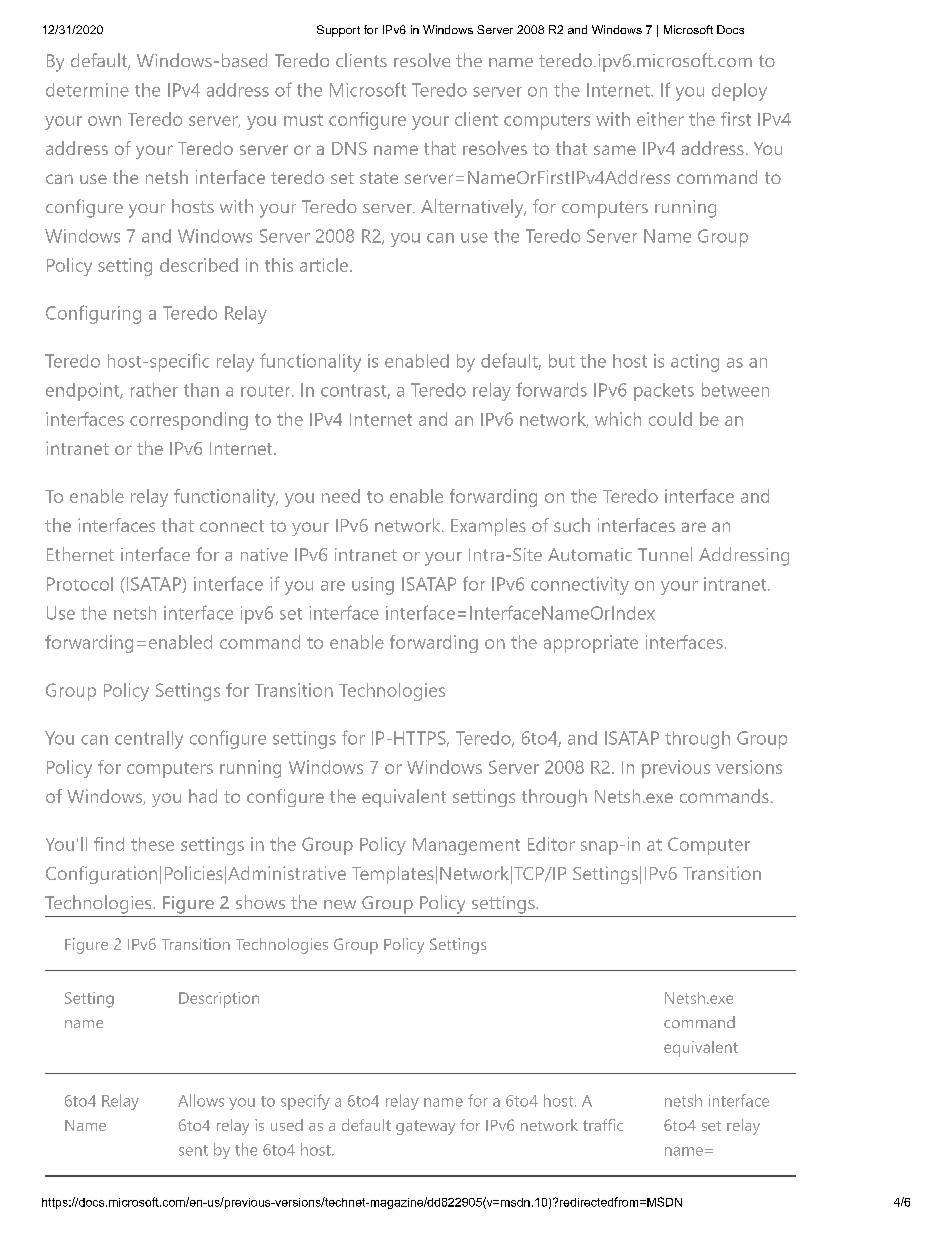 The image size is (952, 1233). Describe the element at coordinates (354, 391) in the document. I see `contrast` at that location.
